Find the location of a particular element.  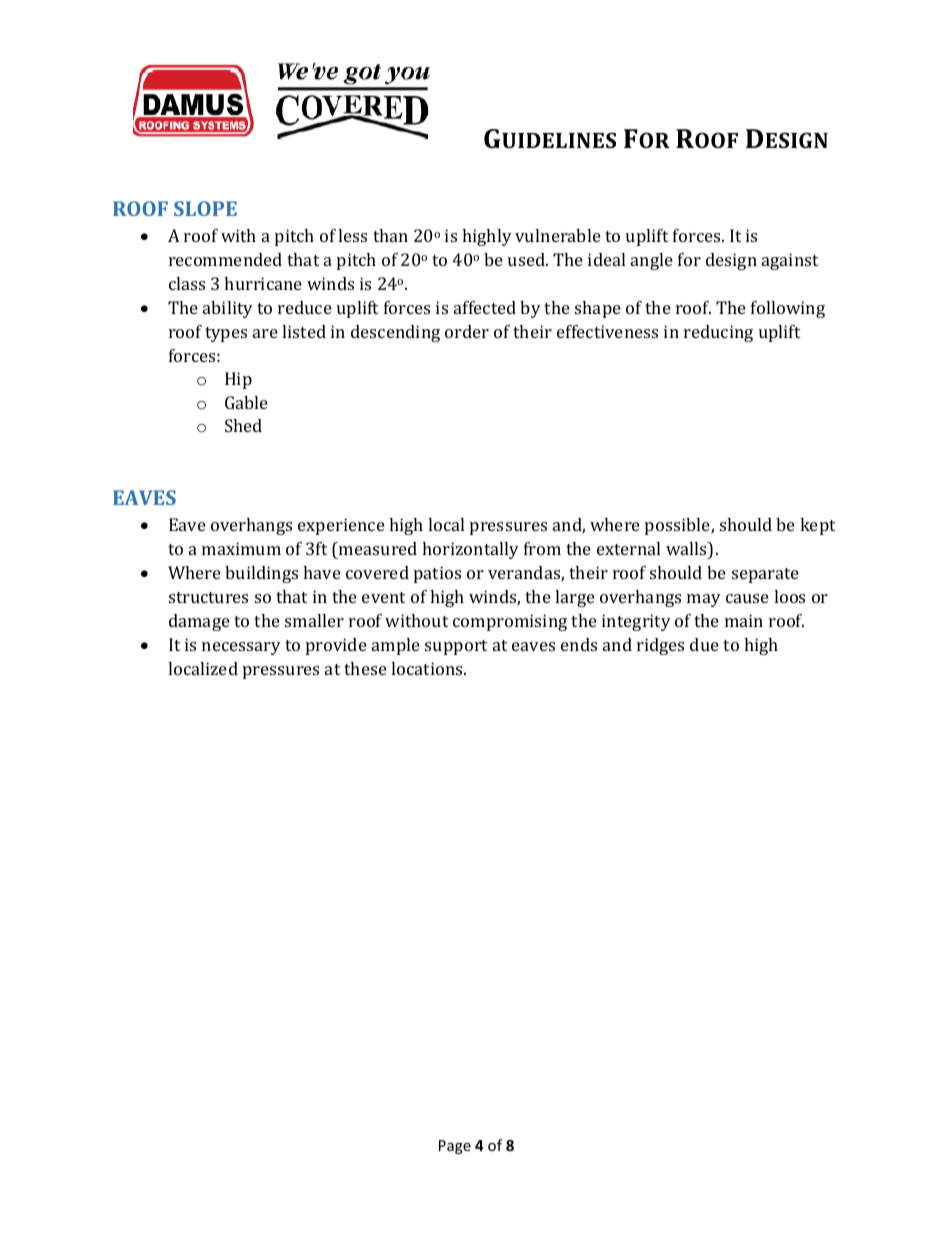

necessary is located at coordinates (241, 648).
